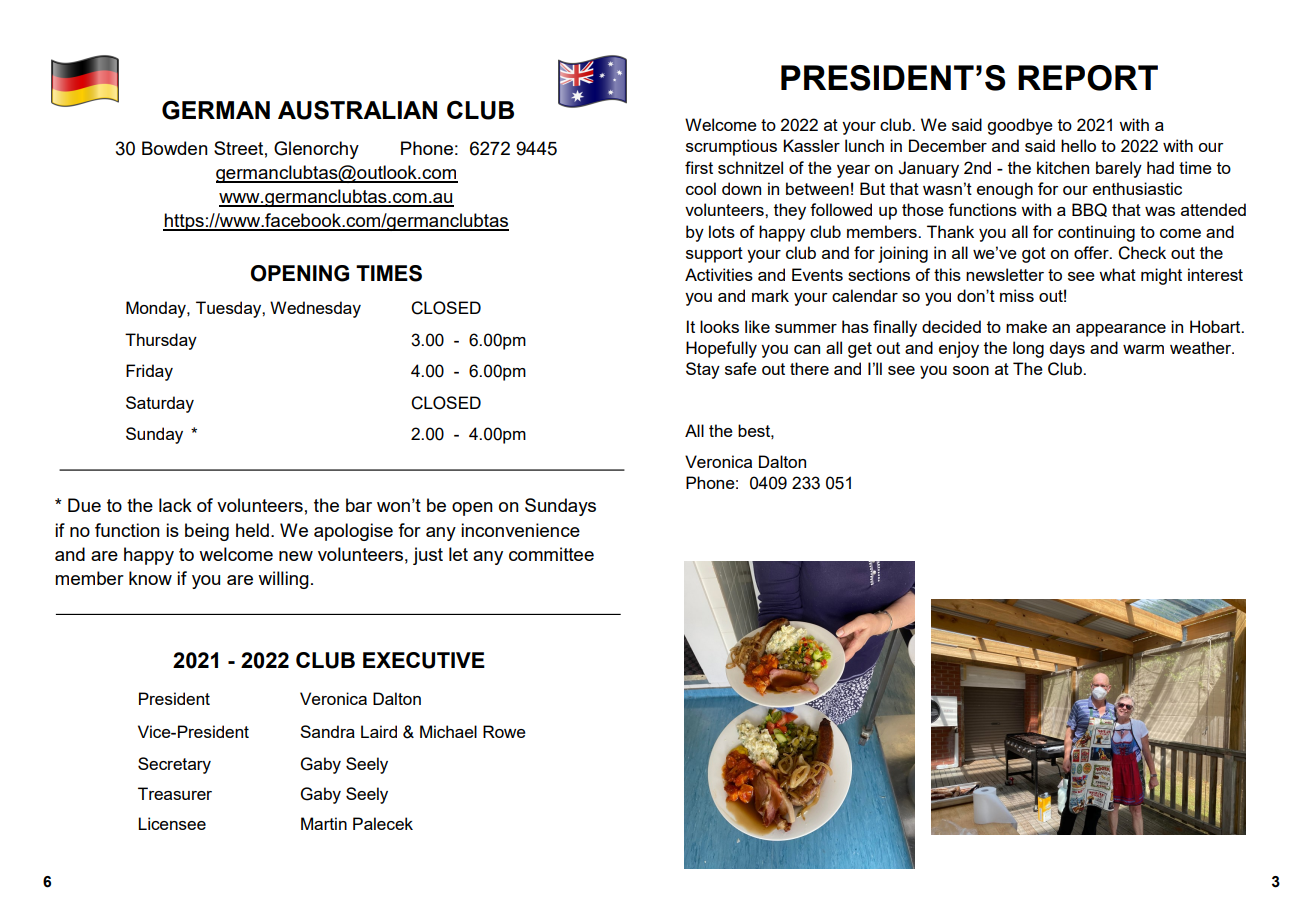 Image resolution: width=1308 pixels, height=924 pixels. What do you see at coordinates (719, 274) in the image?
I see `Activities` at bounding box center [719, 274].
